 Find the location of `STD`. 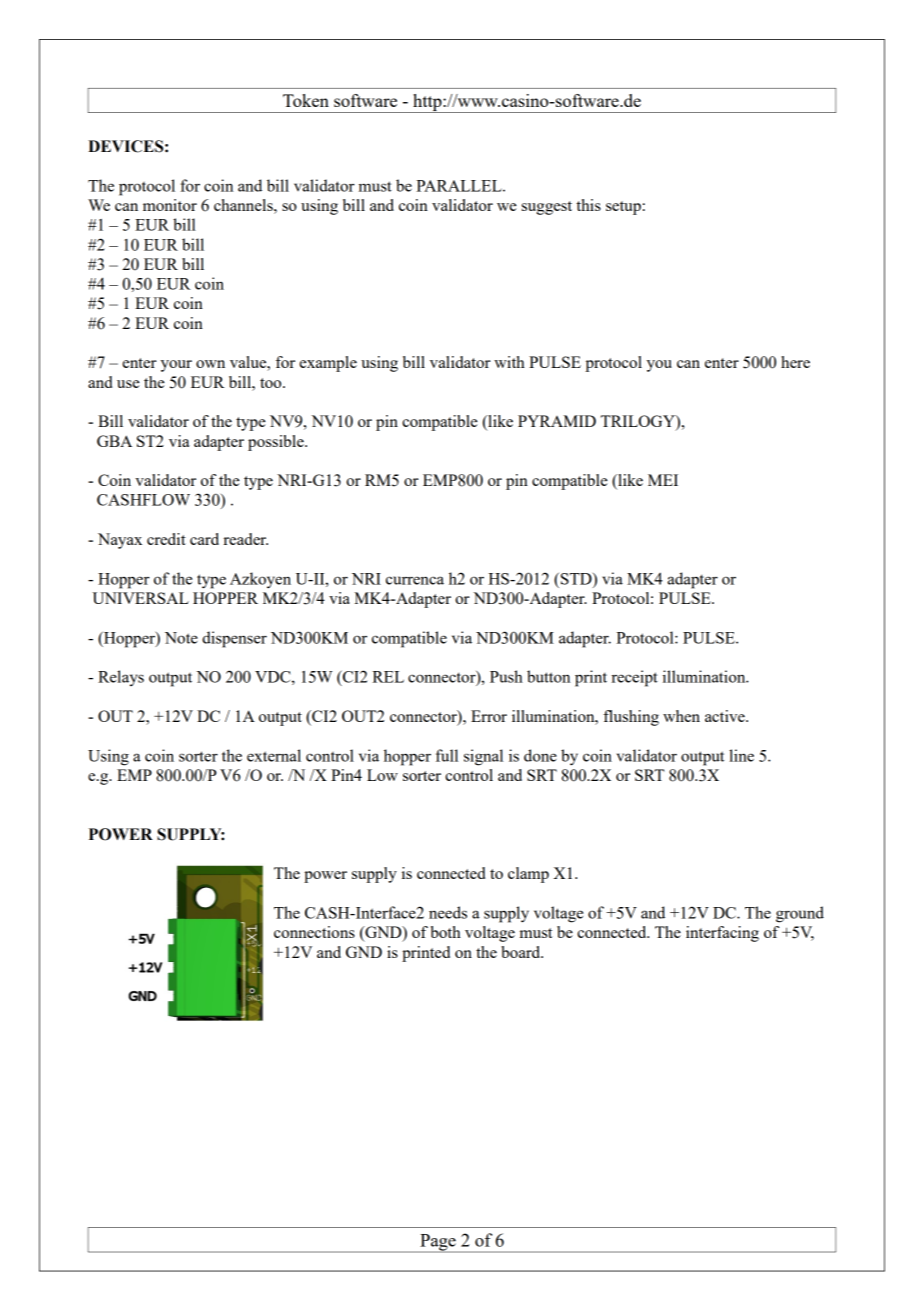

STD is located at coordinates (576, 578).
